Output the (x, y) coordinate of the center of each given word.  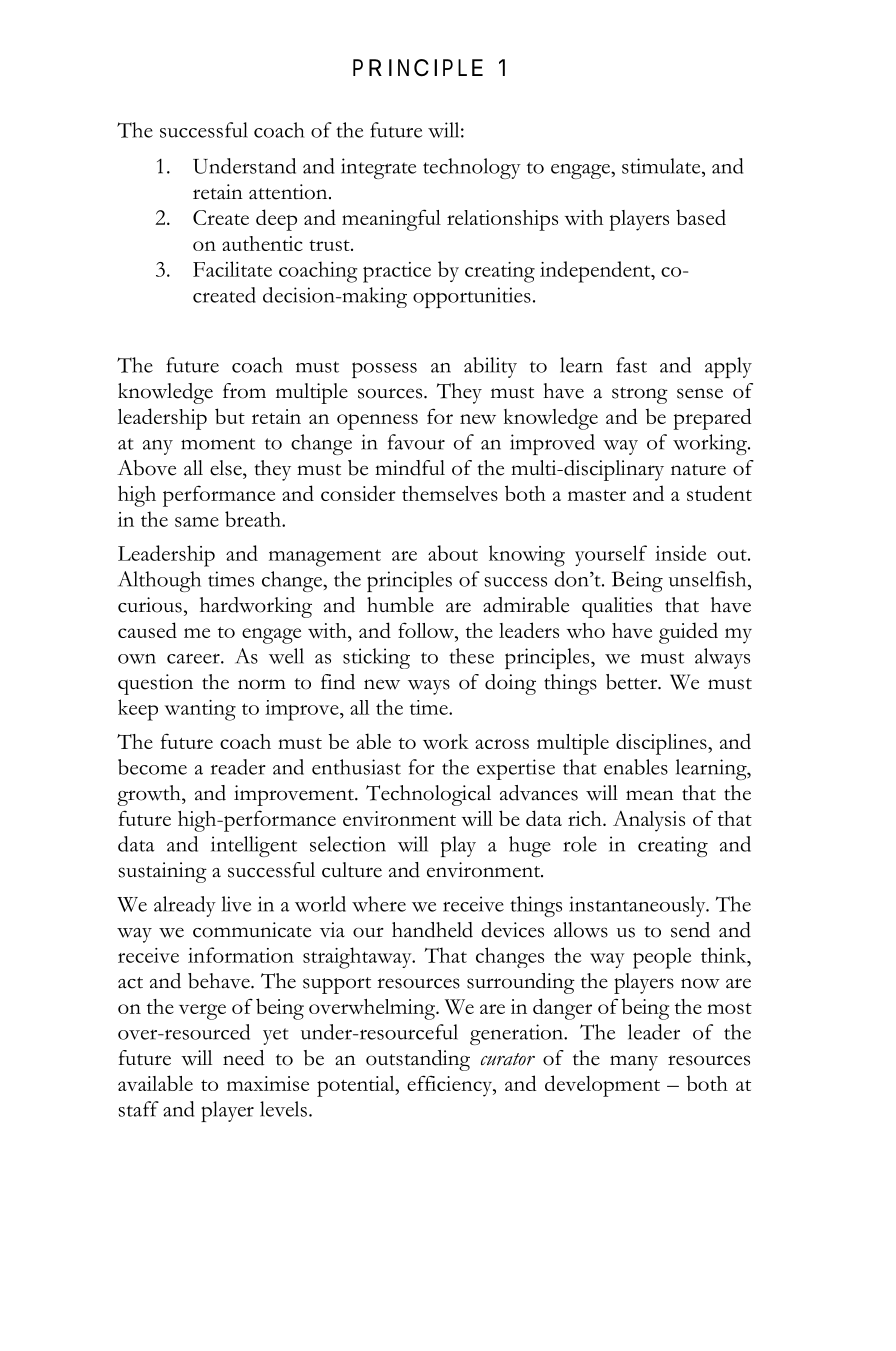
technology (472, 168)
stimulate (662, 166)
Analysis (649, 821)
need (243, 1058)
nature (698, 470)
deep (276, 220)
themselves (450, 493)
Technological (428, 795)
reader (238, 767)
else (227, 468)
